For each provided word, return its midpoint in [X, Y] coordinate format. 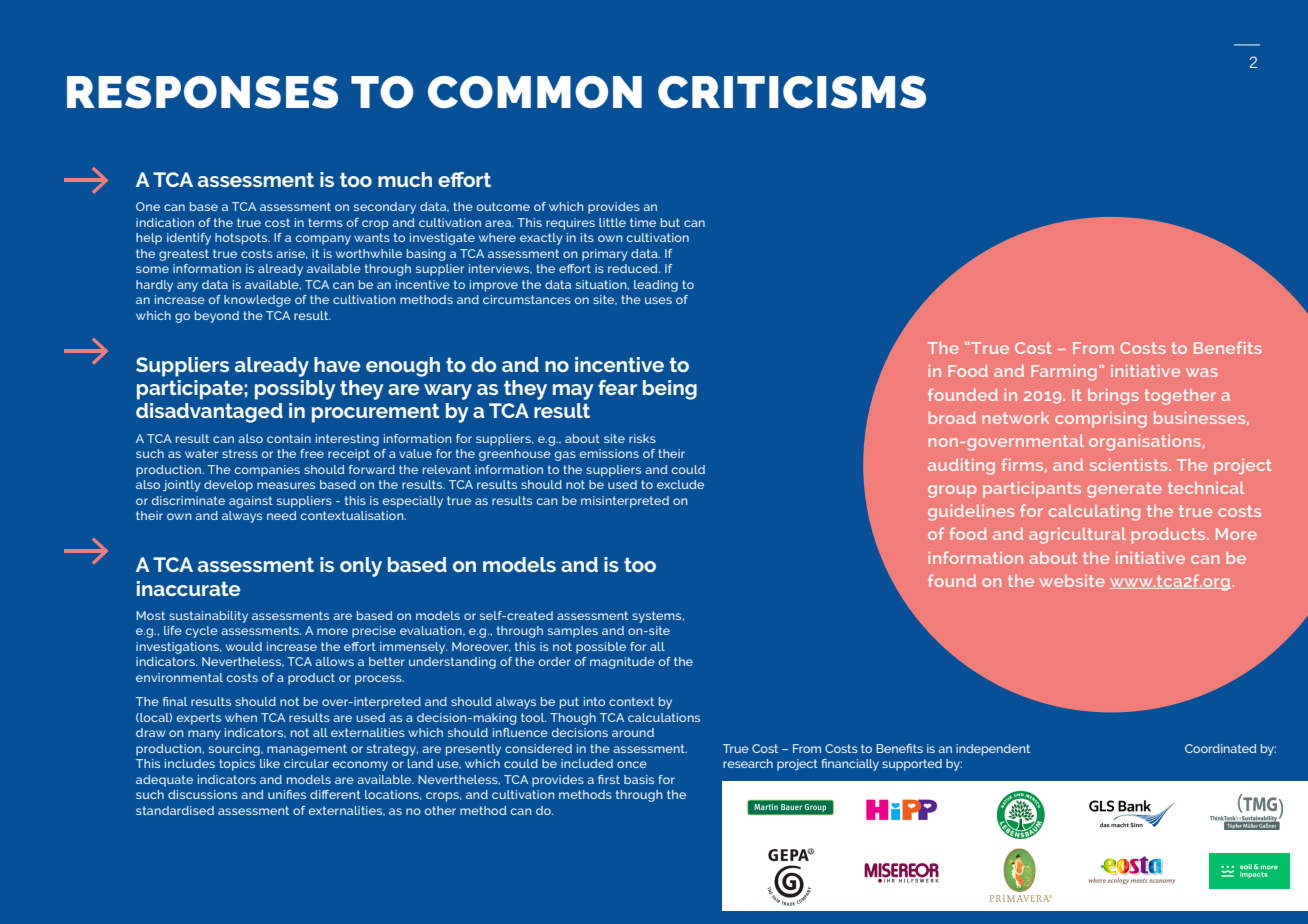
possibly [295, 390]
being [670, 390]
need [282, 515]
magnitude [622, 663]
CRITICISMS [792, 92]
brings [1113, 396]
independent [993, 750]
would [244, 646]
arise [291, 254]
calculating [1094, 512]
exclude [680, 484]
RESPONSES [202, 92]
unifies [287, 794]
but [670, 222]
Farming [1064, 372]
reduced [634, 268]
